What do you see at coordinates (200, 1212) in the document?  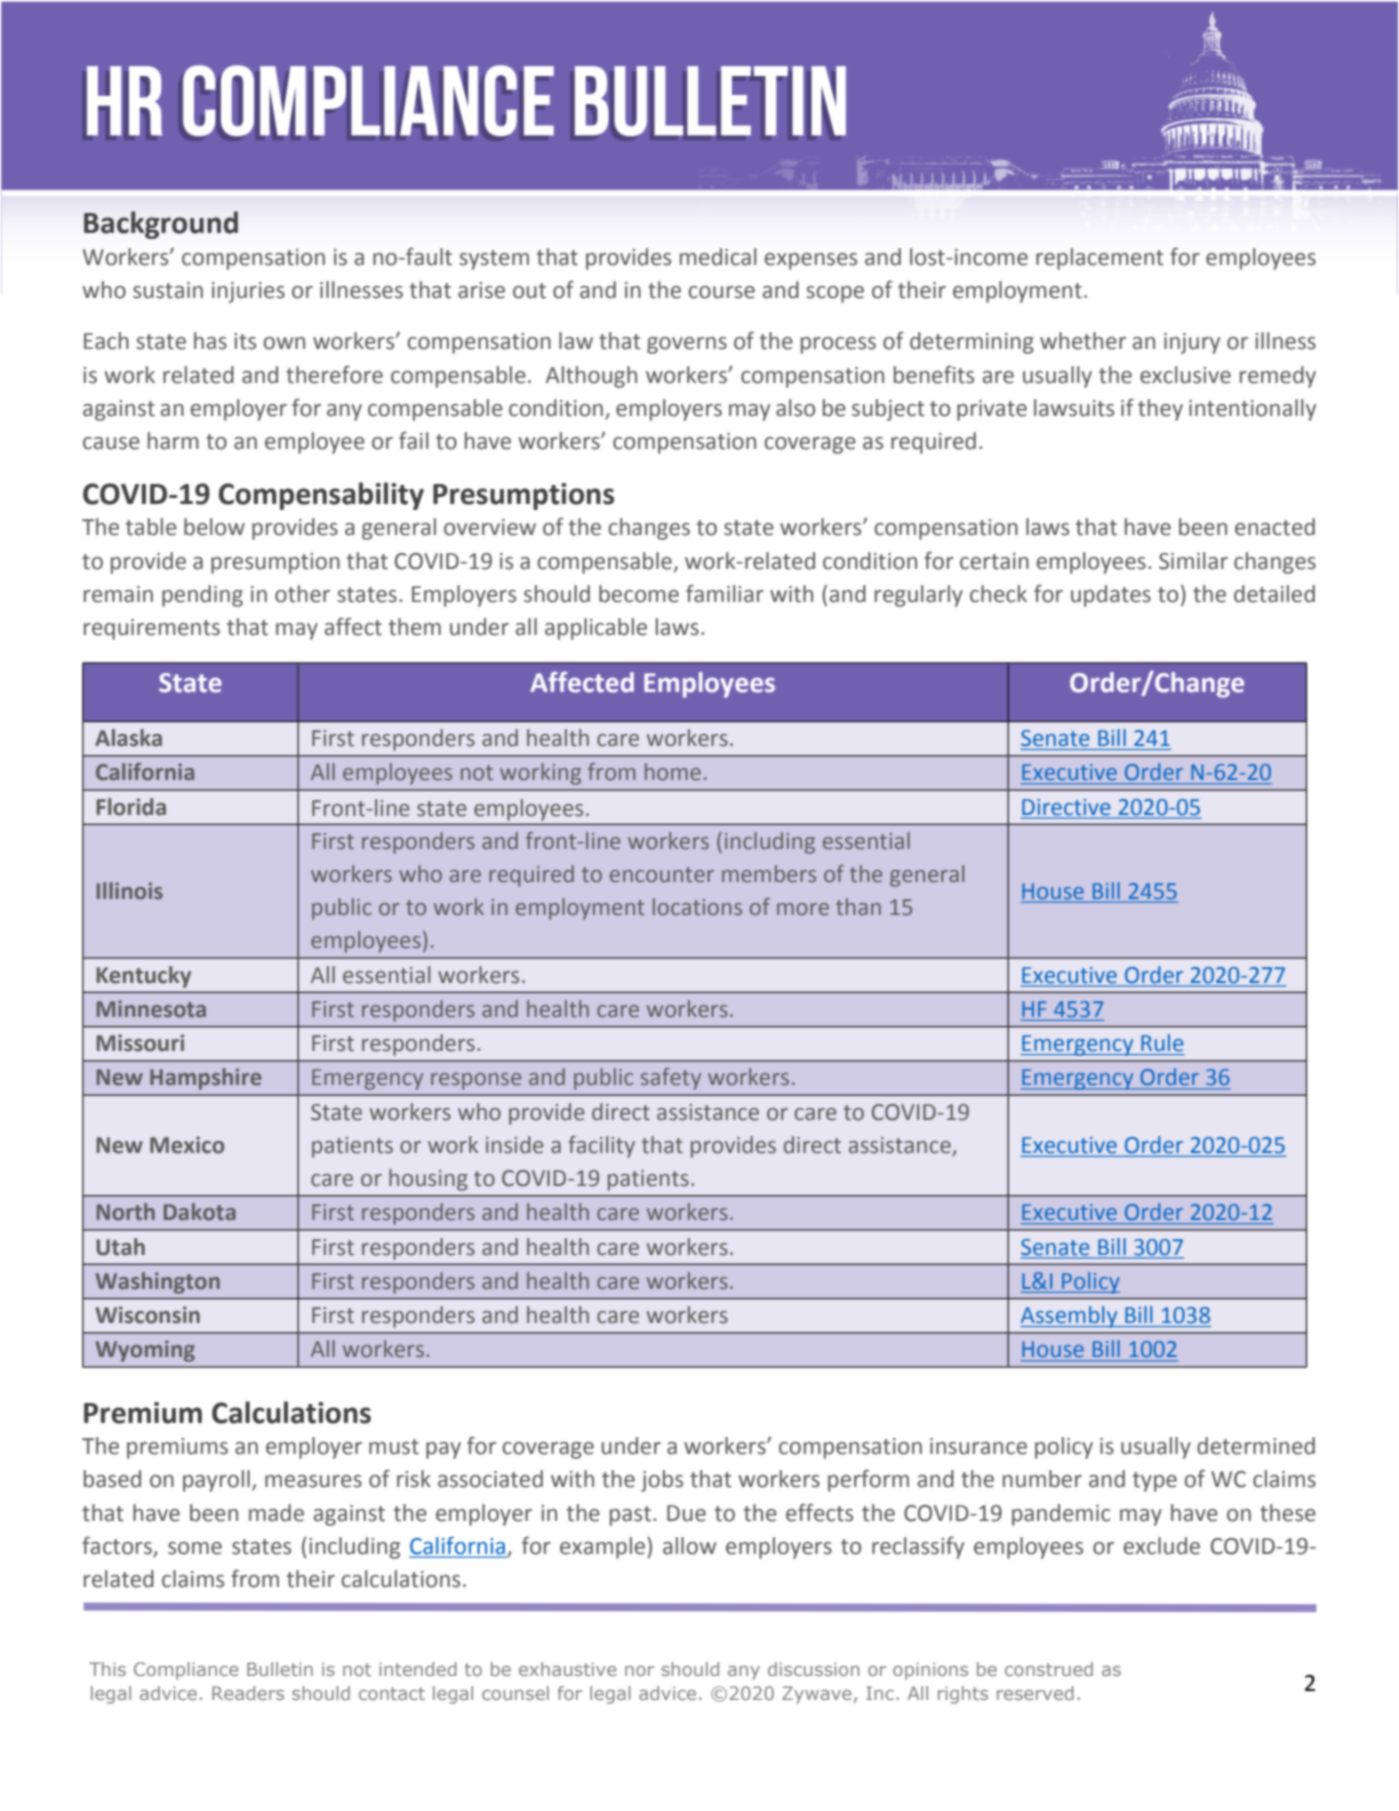 I see `Dakota` at bounding box center [200, 1212].
